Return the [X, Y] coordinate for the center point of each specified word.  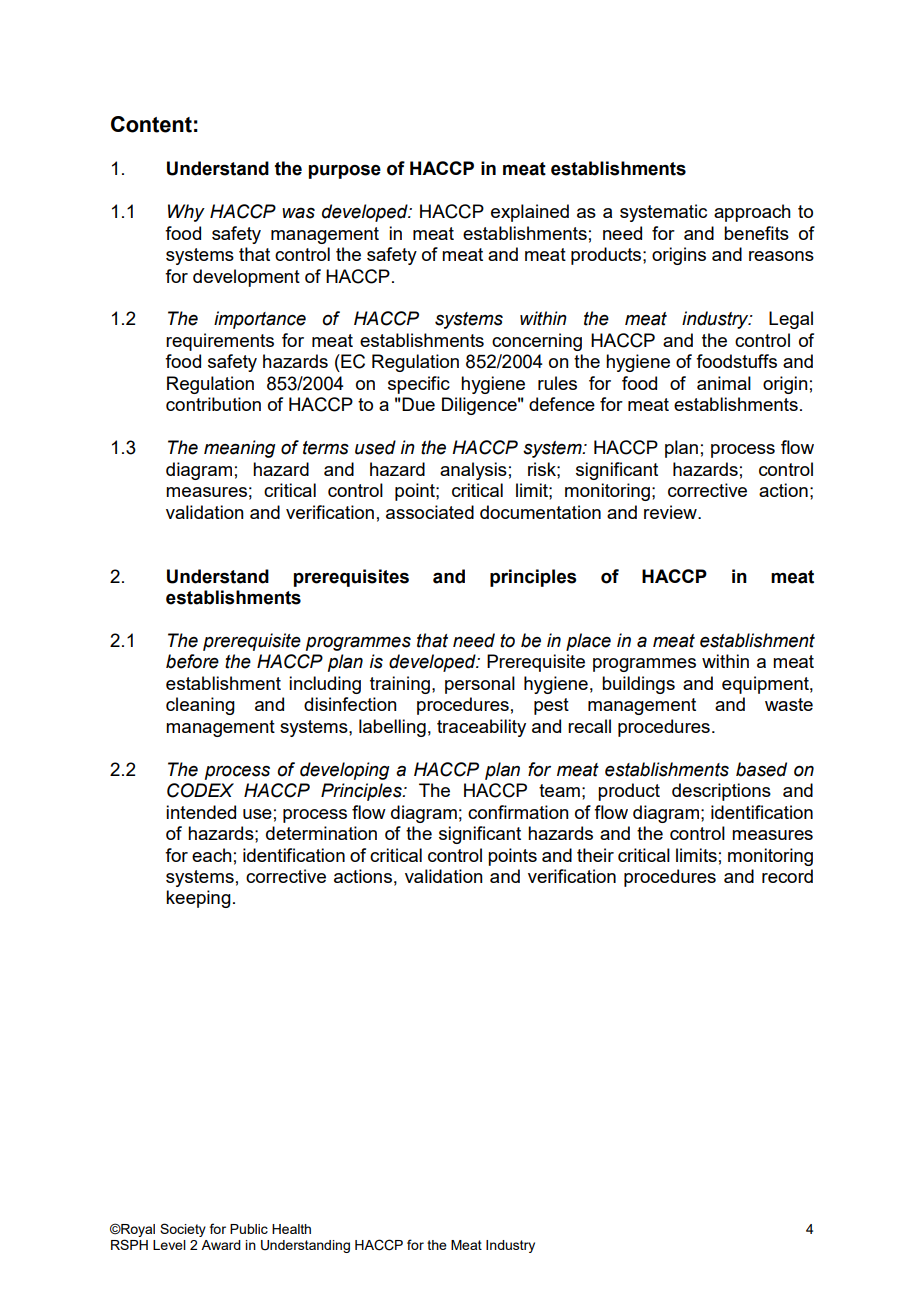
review [671, 512]
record [787, 876]
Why [186, 213]
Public [249, 1229]
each [212, 855]
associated [430, 512]
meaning [239, 449]
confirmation [518, 812]
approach [752, 213]
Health [291, 1229]
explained [530, 213]
